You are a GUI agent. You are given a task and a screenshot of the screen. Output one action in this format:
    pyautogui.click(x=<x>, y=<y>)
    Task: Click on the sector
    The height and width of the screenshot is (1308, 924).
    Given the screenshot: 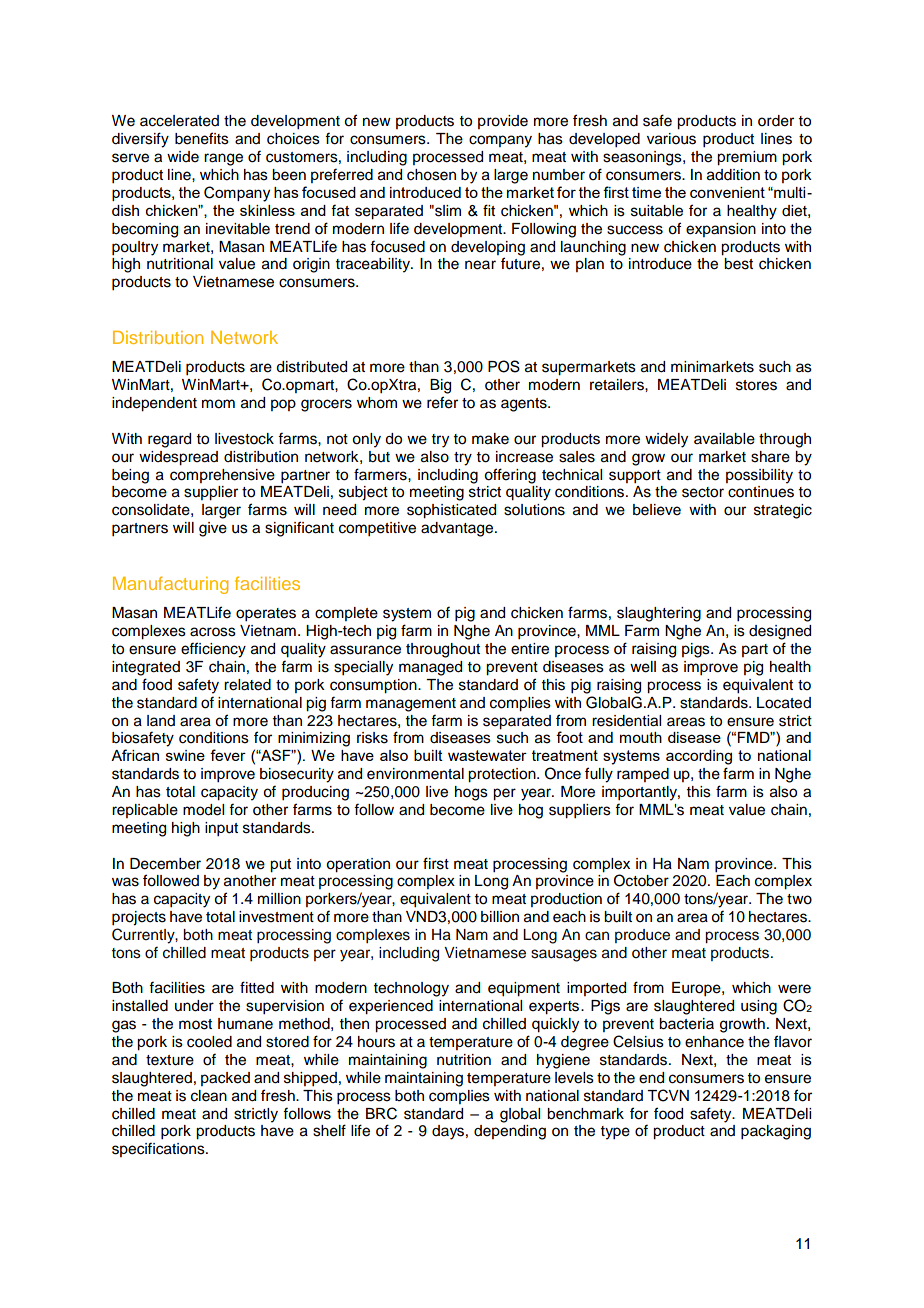 What is the action you would take?
    pyautogui.click(x=703, y=492)
